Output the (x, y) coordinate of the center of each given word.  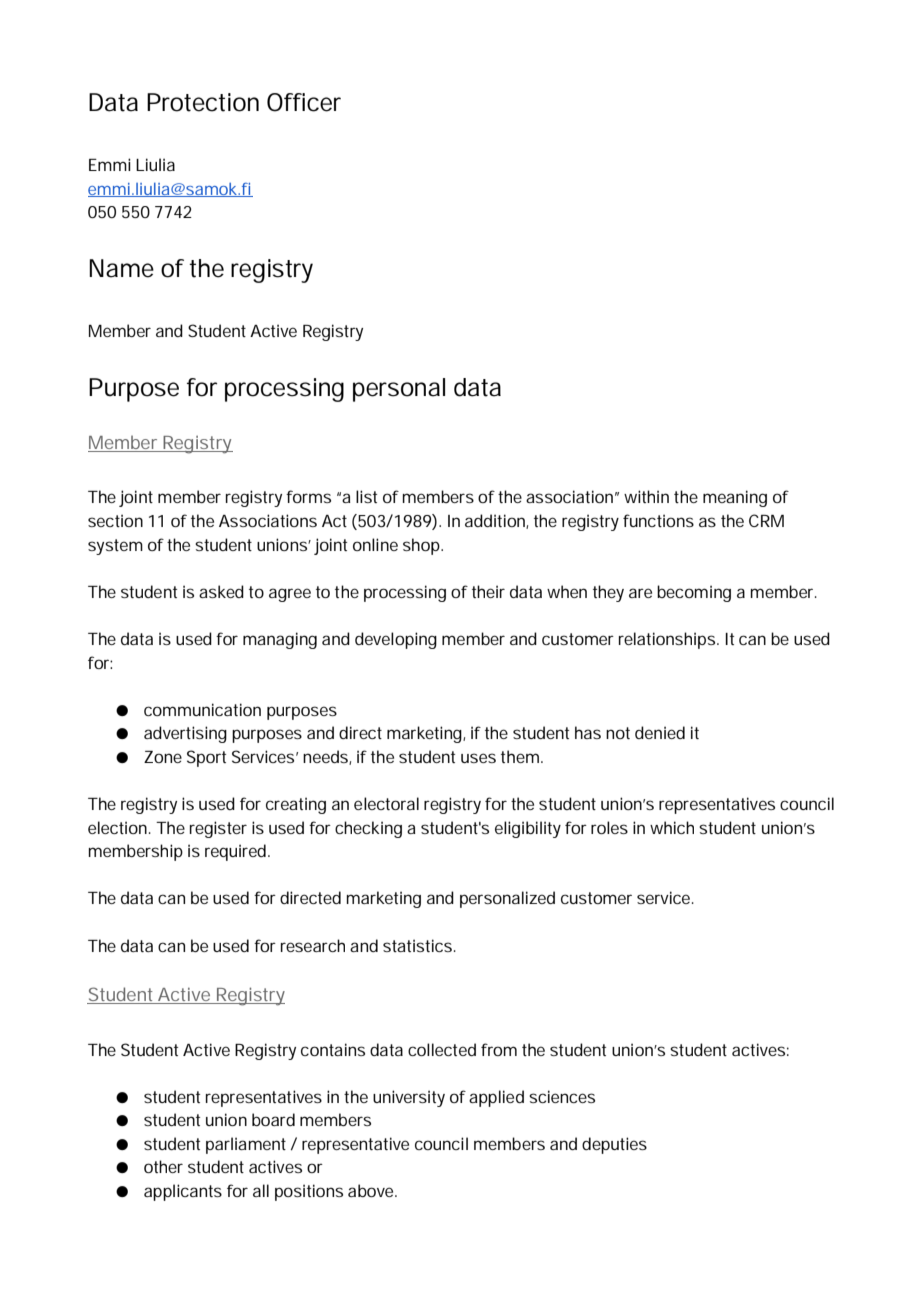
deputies (614, 1145)
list (366, 496)
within (646, 496)
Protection (203, 102)
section (115, 520)
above (372, 1190)
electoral (386, 803)
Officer (304, 102)
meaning (735, 498)
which (672, 827)
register (218, 829)
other (163, 1166)
